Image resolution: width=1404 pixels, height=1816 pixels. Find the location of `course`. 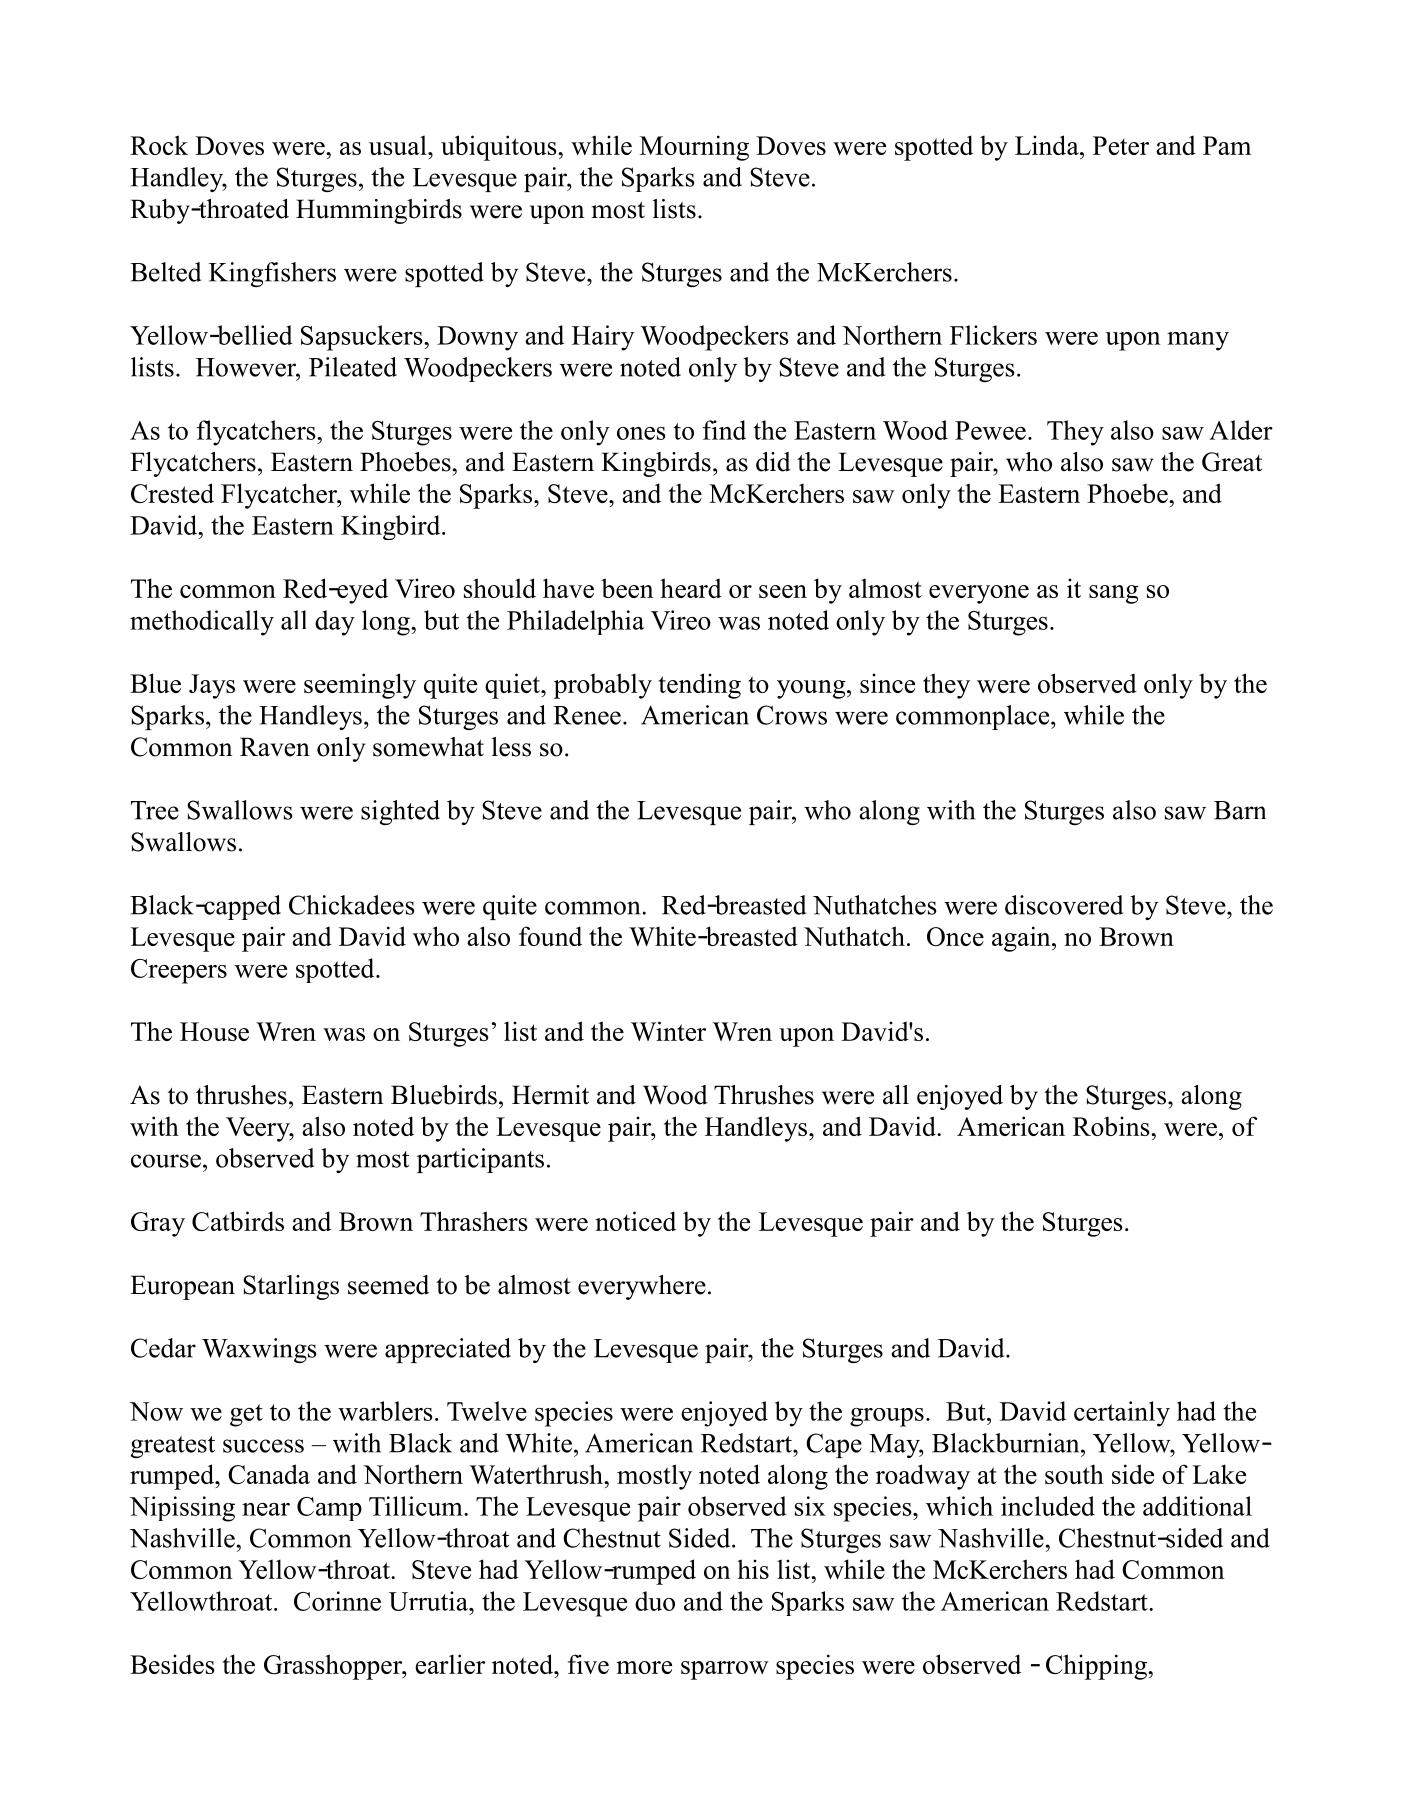

course is located at coordinates (166, 1161).
